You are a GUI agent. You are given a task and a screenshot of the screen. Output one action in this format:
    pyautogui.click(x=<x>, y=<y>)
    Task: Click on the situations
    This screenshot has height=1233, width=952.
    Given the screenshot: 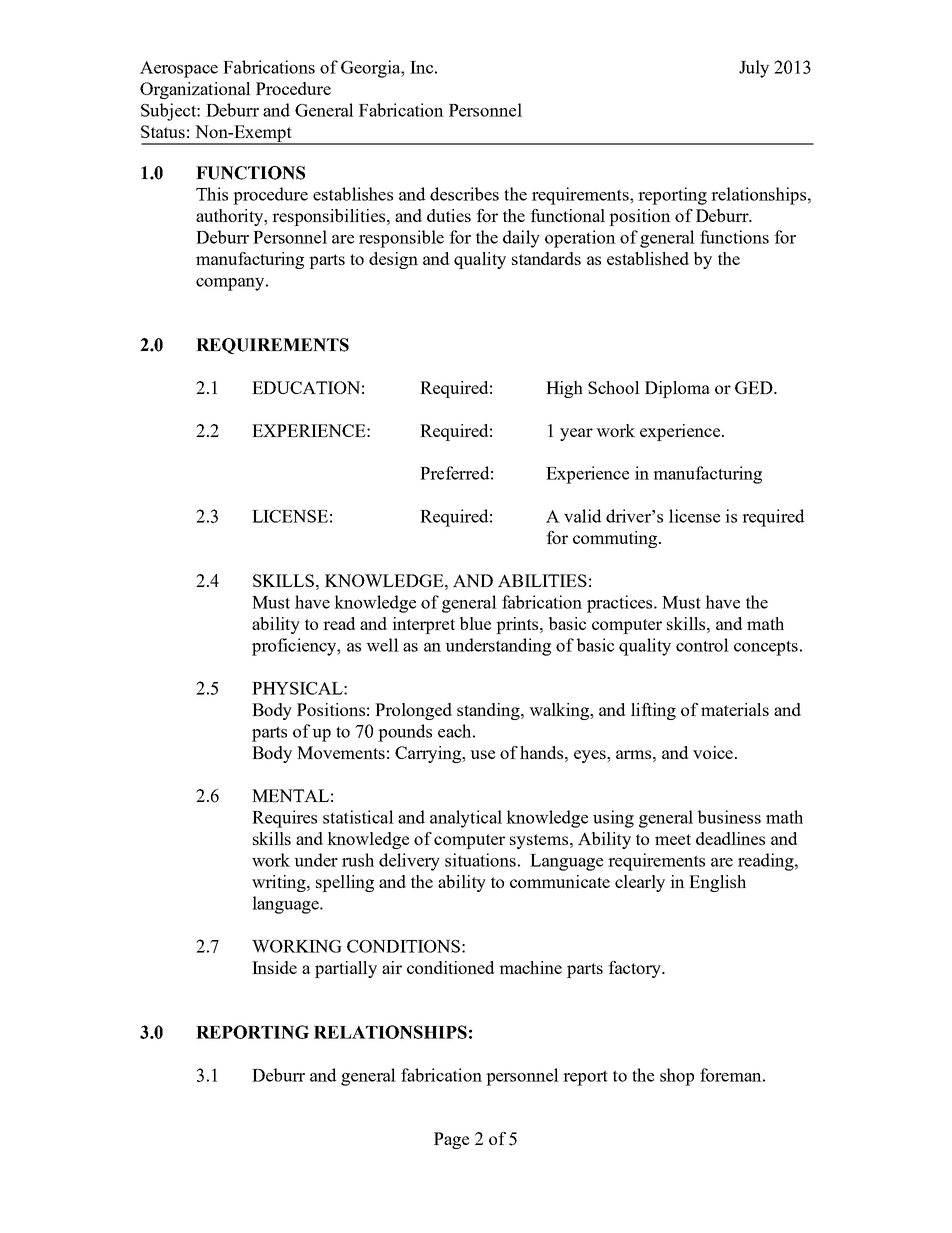 What is the action you would take?
    pyautogui.click(x=480, y=860)
